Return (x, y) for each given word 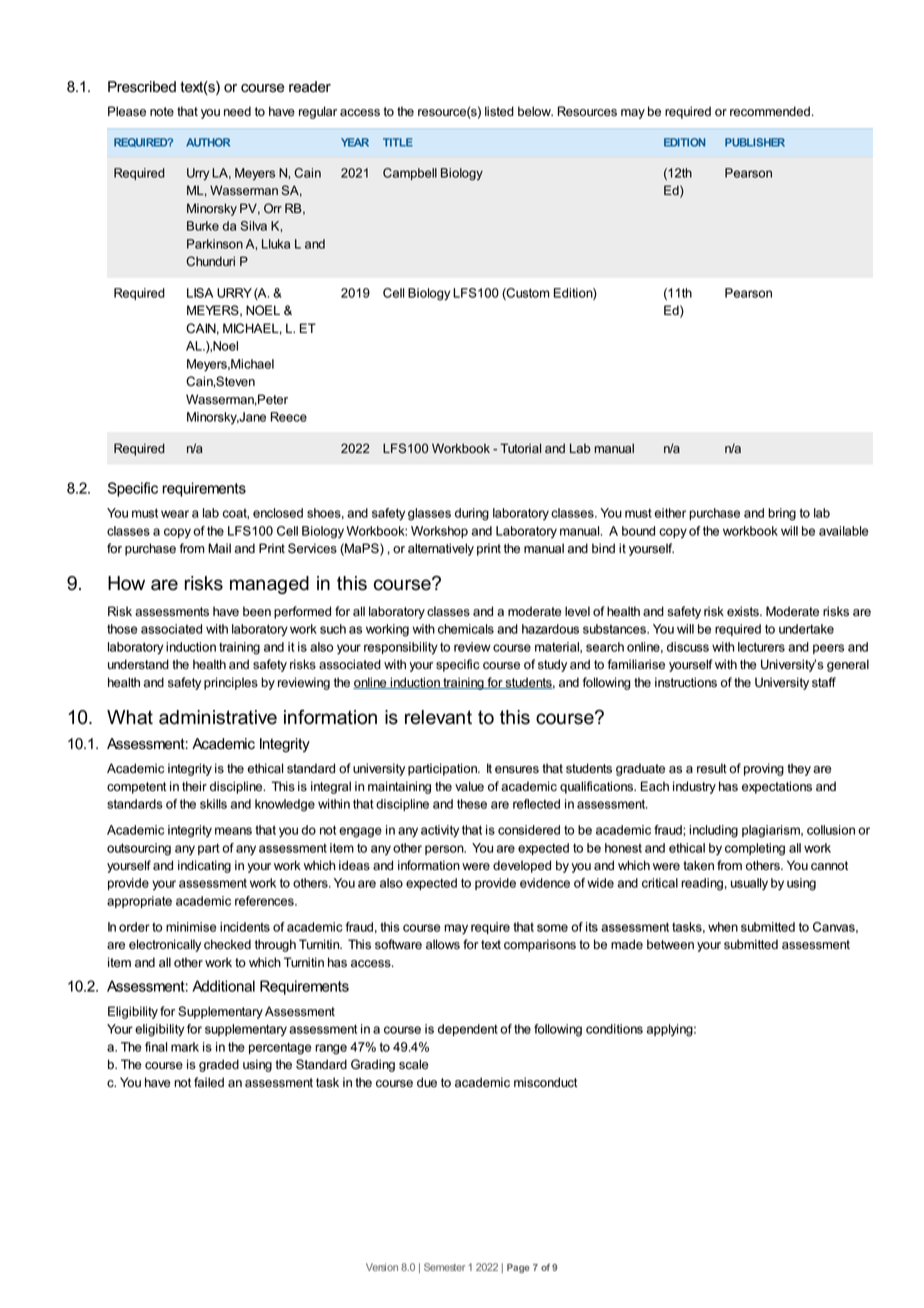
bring (782, 514)
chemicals (466, 629)
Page (518, 1268)
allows (443, 944)
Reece (289, 417)
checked (227, 944)
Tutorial (520, 448)
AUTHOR (208, 142)
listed (499, 111)
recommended (770, 111)
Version (382, 1267)
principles (231, 683)
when (723, 927)
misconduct (545, 1082)
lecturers (761, 647)
